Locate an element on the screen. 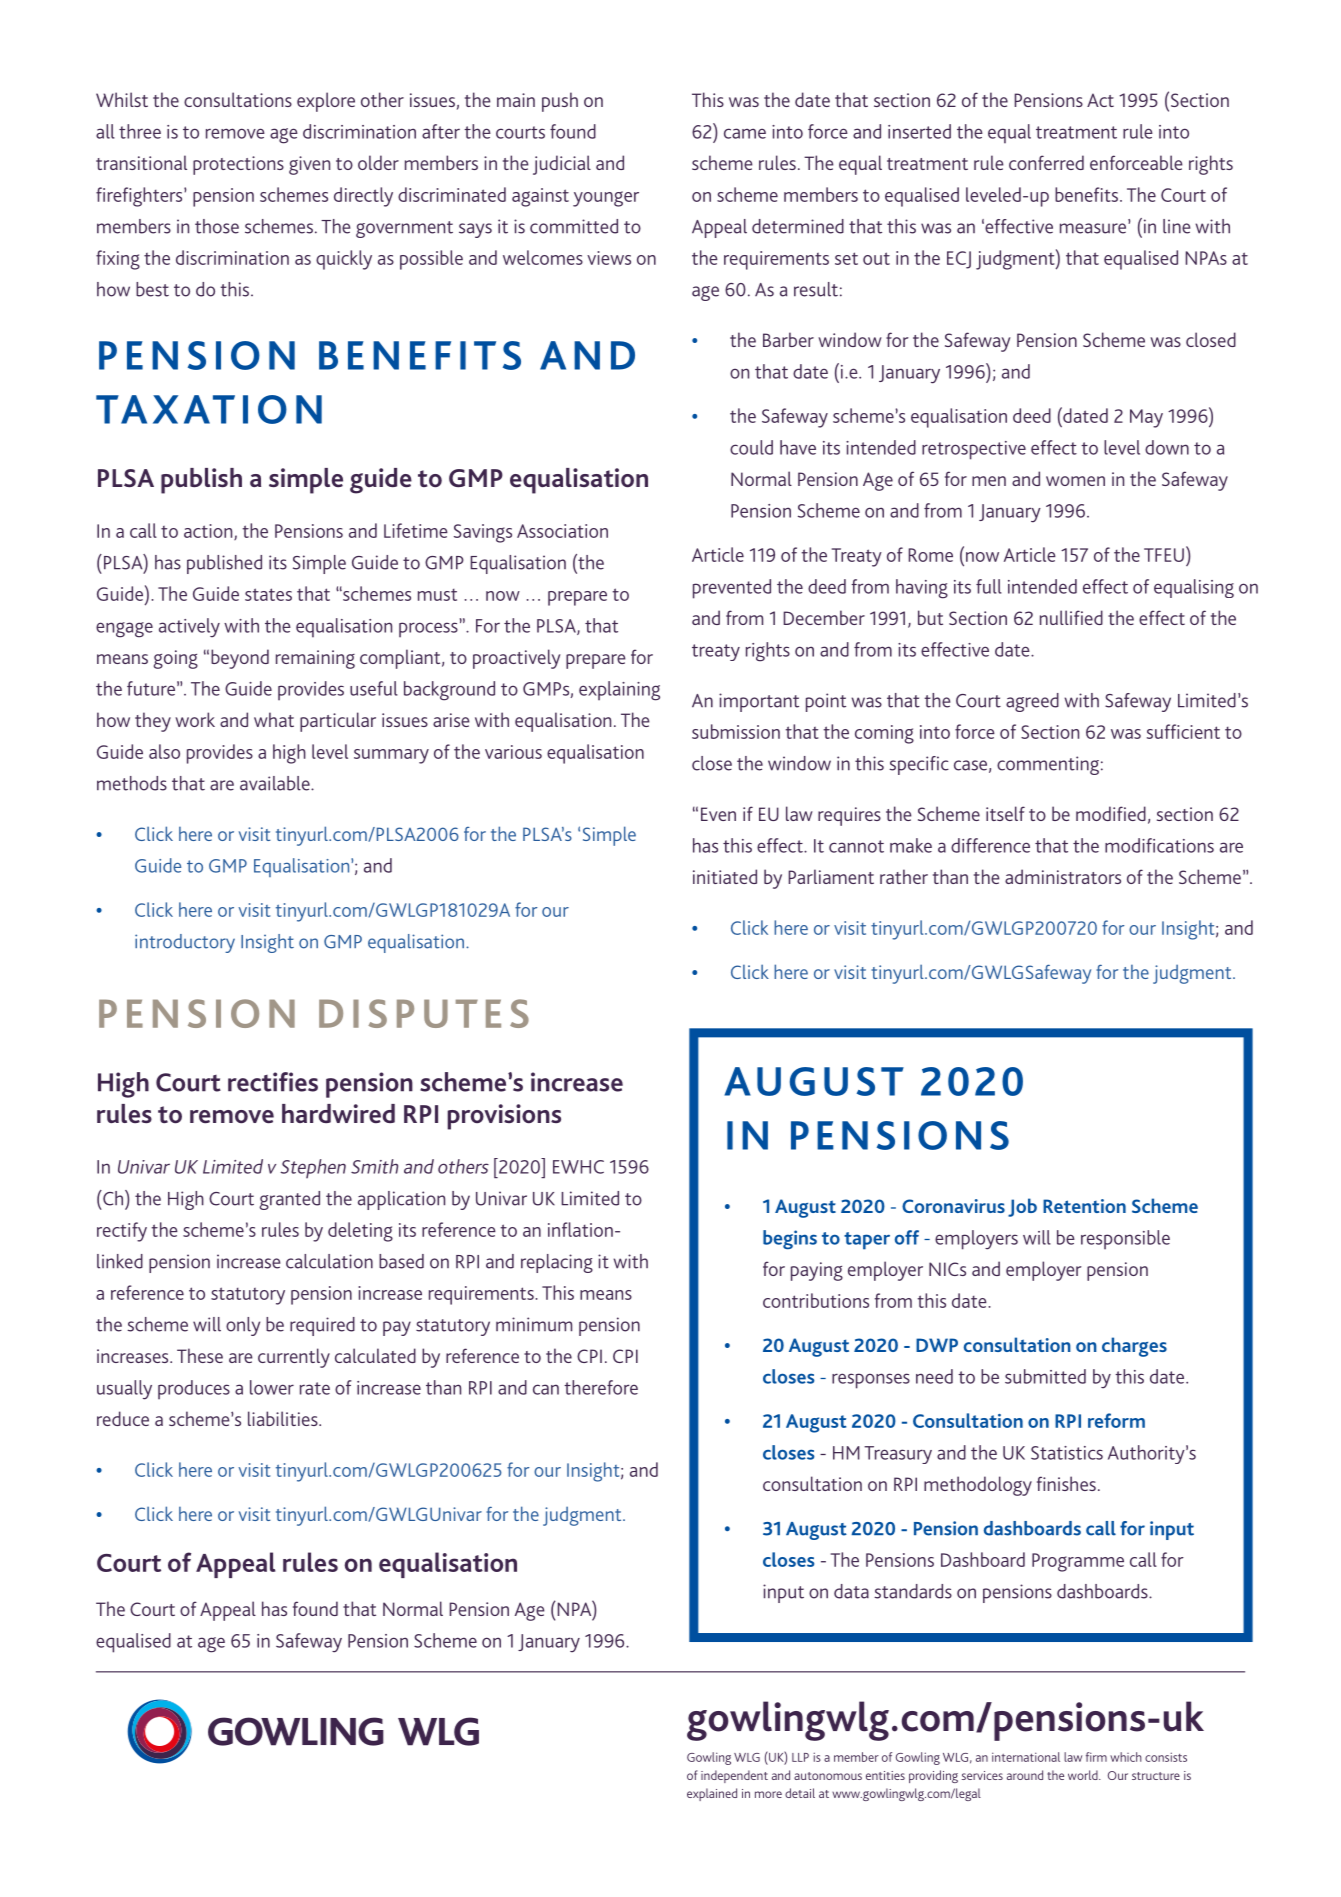 The width and height of the screenshot is (1341, 1897). conferred is located at coordinates (1046, 162).
